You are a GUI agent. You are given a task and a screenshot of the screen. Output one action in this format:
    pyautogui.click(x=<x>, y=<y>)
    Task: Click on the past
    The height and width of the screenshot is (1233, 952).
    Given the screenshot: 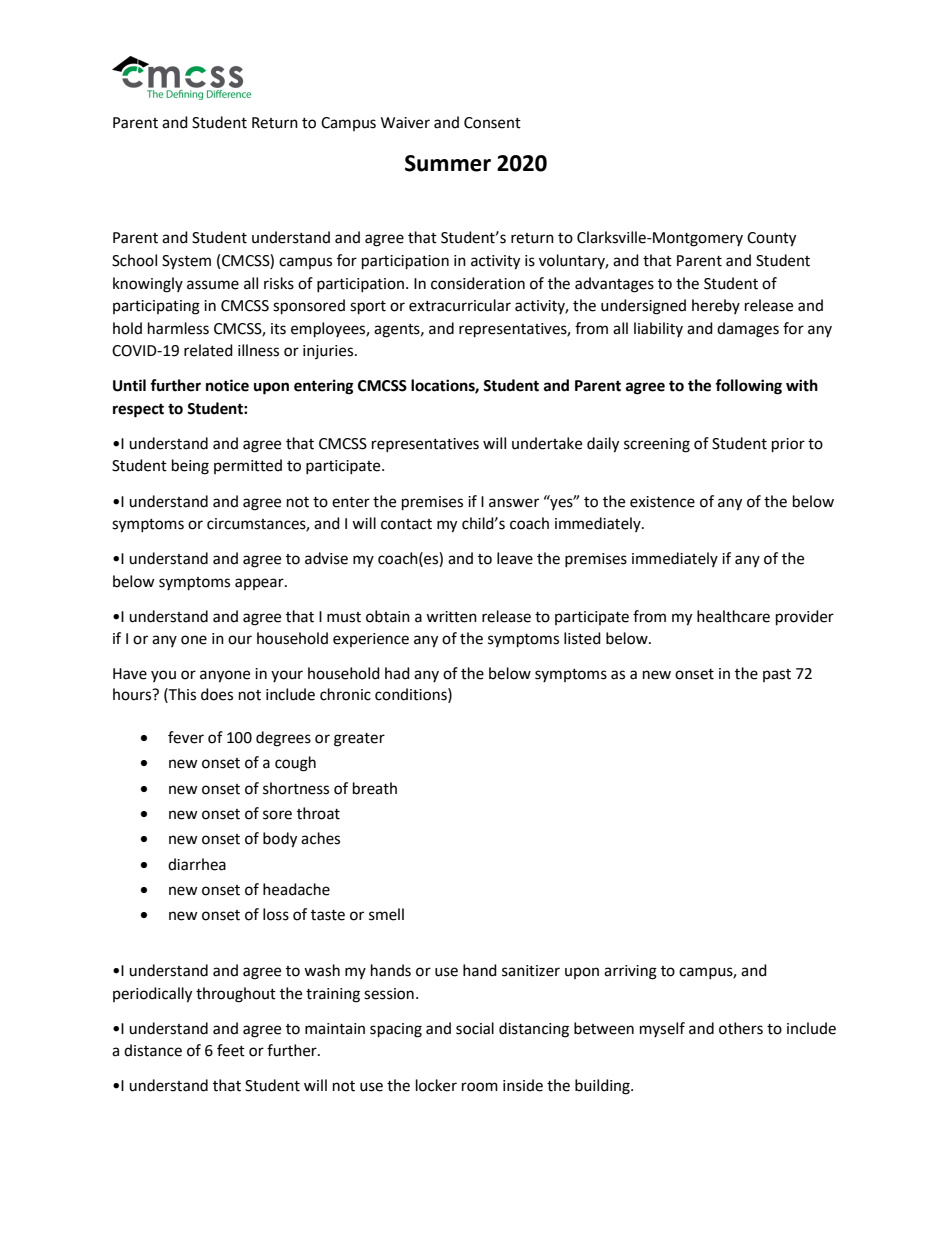 What is the action you would take?
    pyautogui.click(x=777, y=675)
